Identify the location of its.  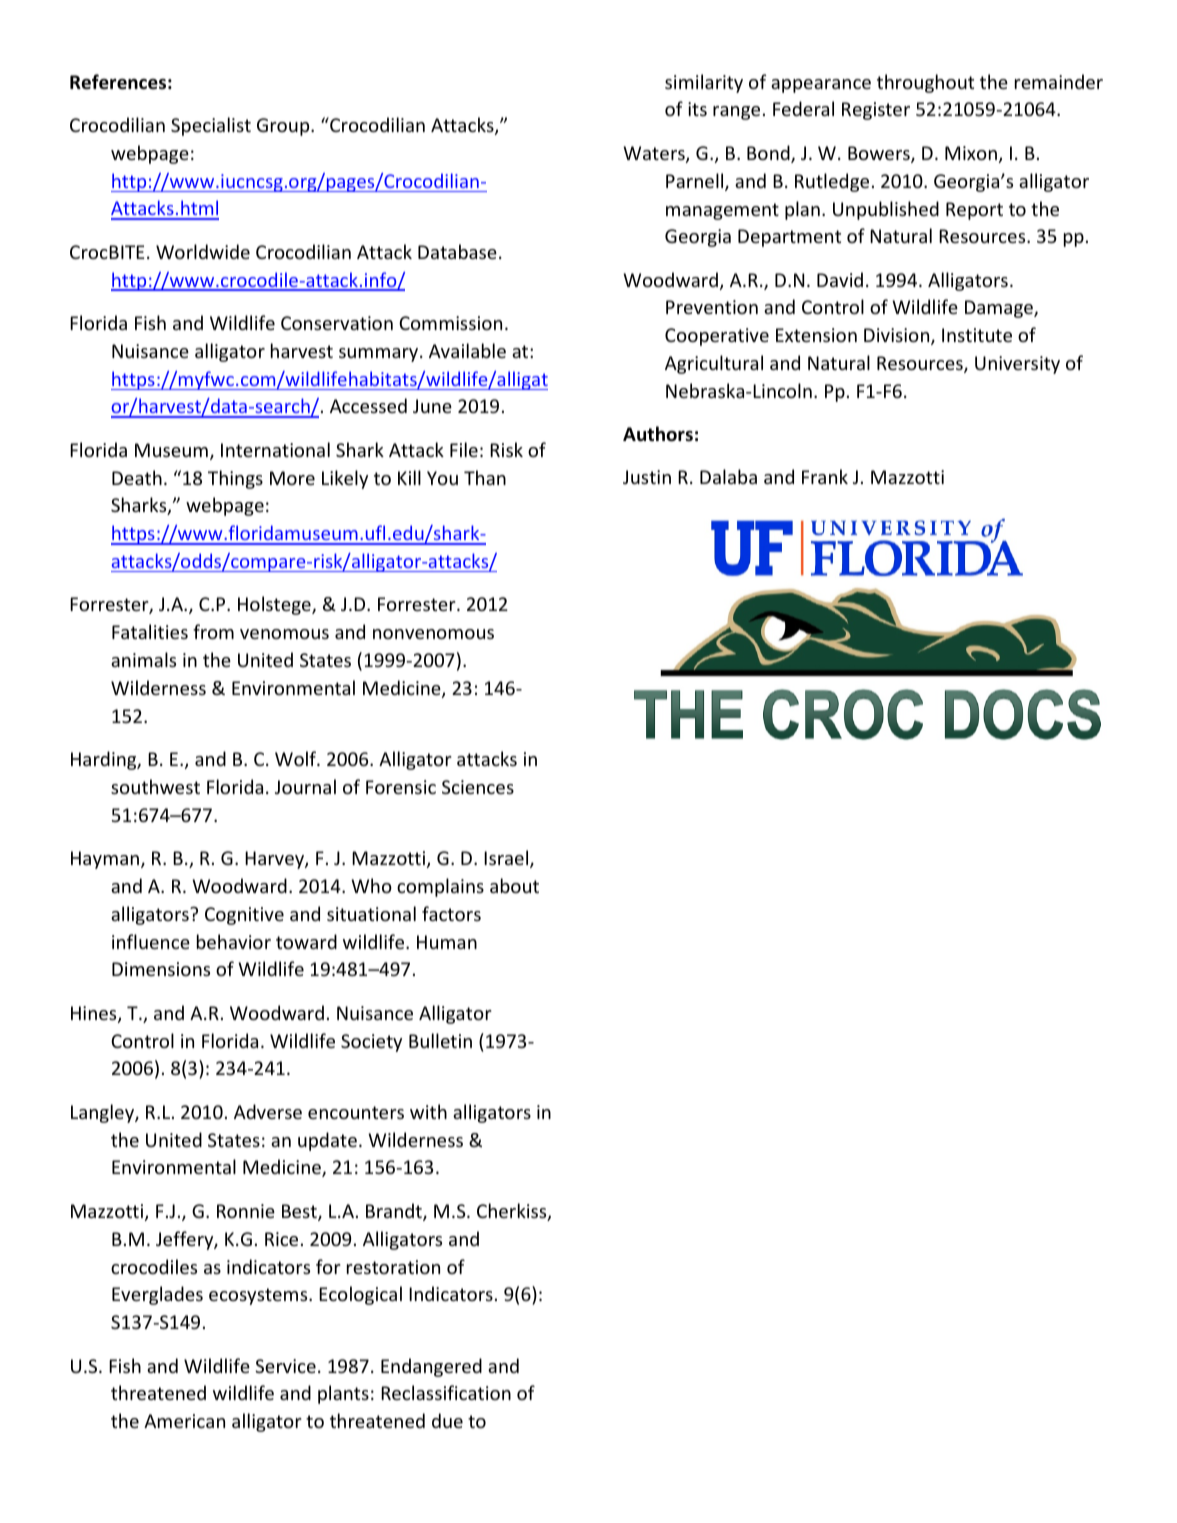
(697, 109).
